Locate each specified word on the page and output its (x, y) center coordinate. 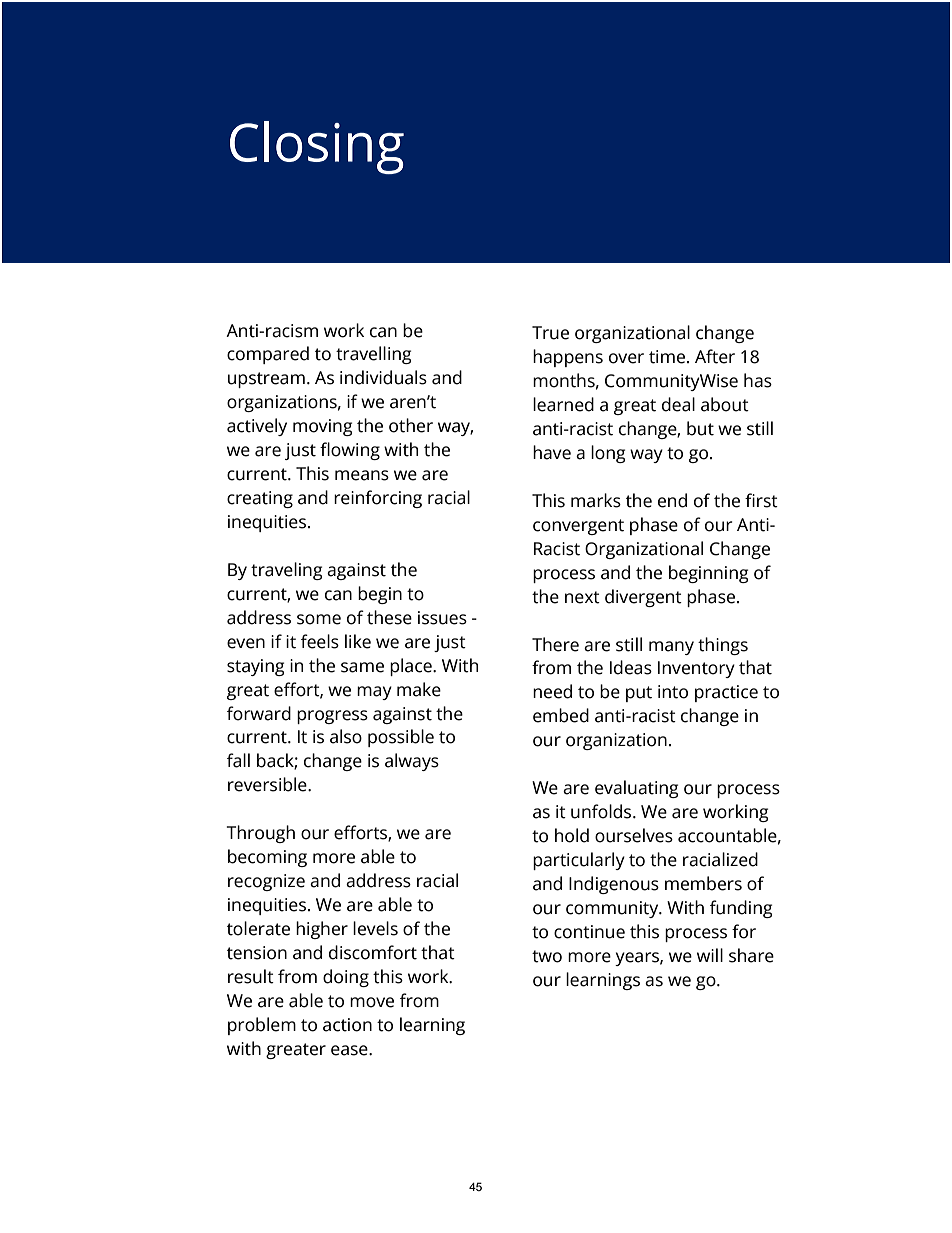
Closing (317, 147)
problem (262, 1026)
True (550, 333)
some (319, 619)
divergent (643, 598)
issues (442, 618)
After (715, 356)
